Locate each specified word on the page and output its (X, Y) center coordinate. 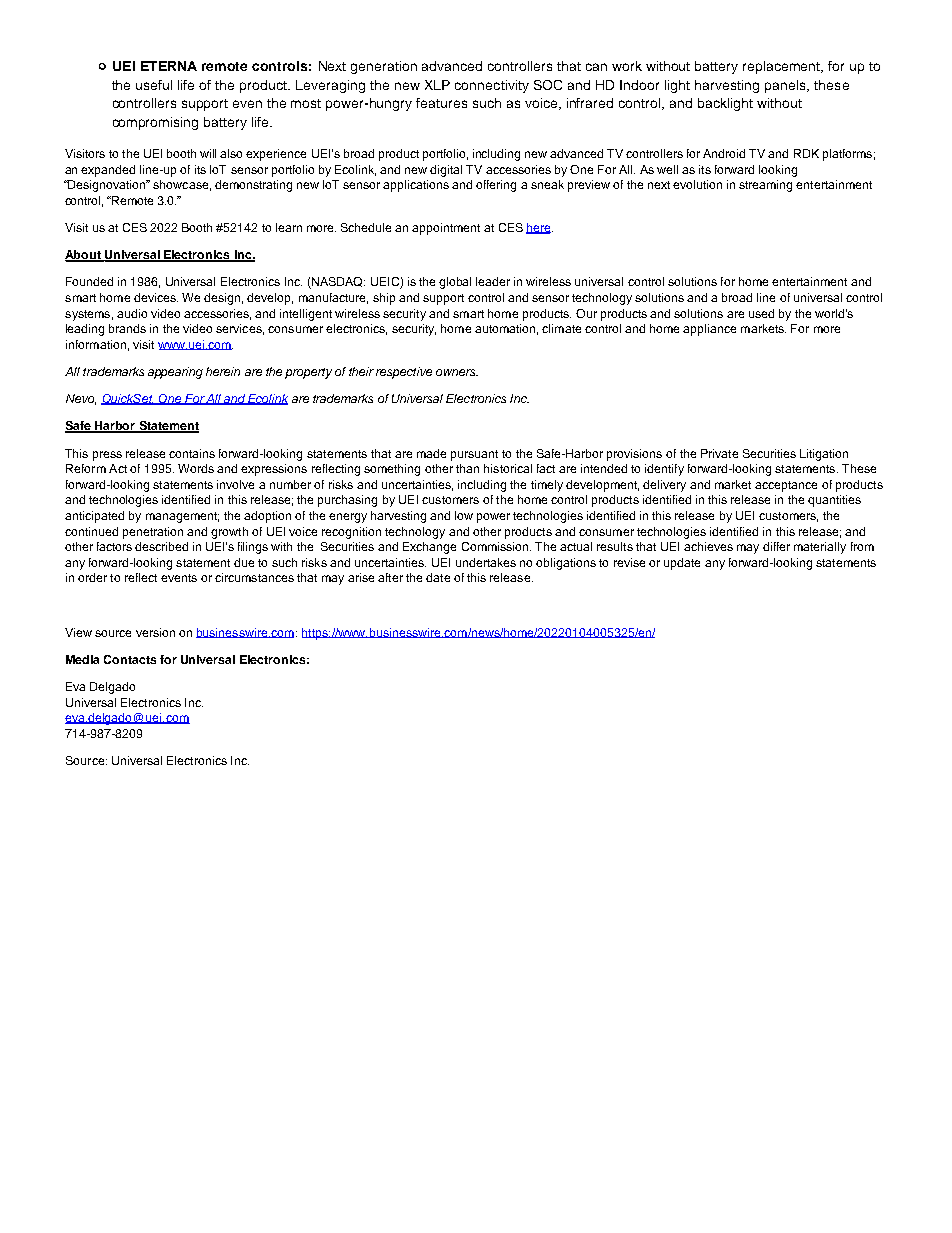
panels (786, 86)
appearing (175, 373)
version (155, 632)
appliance (709, 330)
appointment (446, 229)
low (464, 515)
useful (154, 85)
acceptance (786, 486)
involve (235, 484)
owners (457, 372)
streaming (765, 186)
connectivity (492, 86)
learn (289, 227)
